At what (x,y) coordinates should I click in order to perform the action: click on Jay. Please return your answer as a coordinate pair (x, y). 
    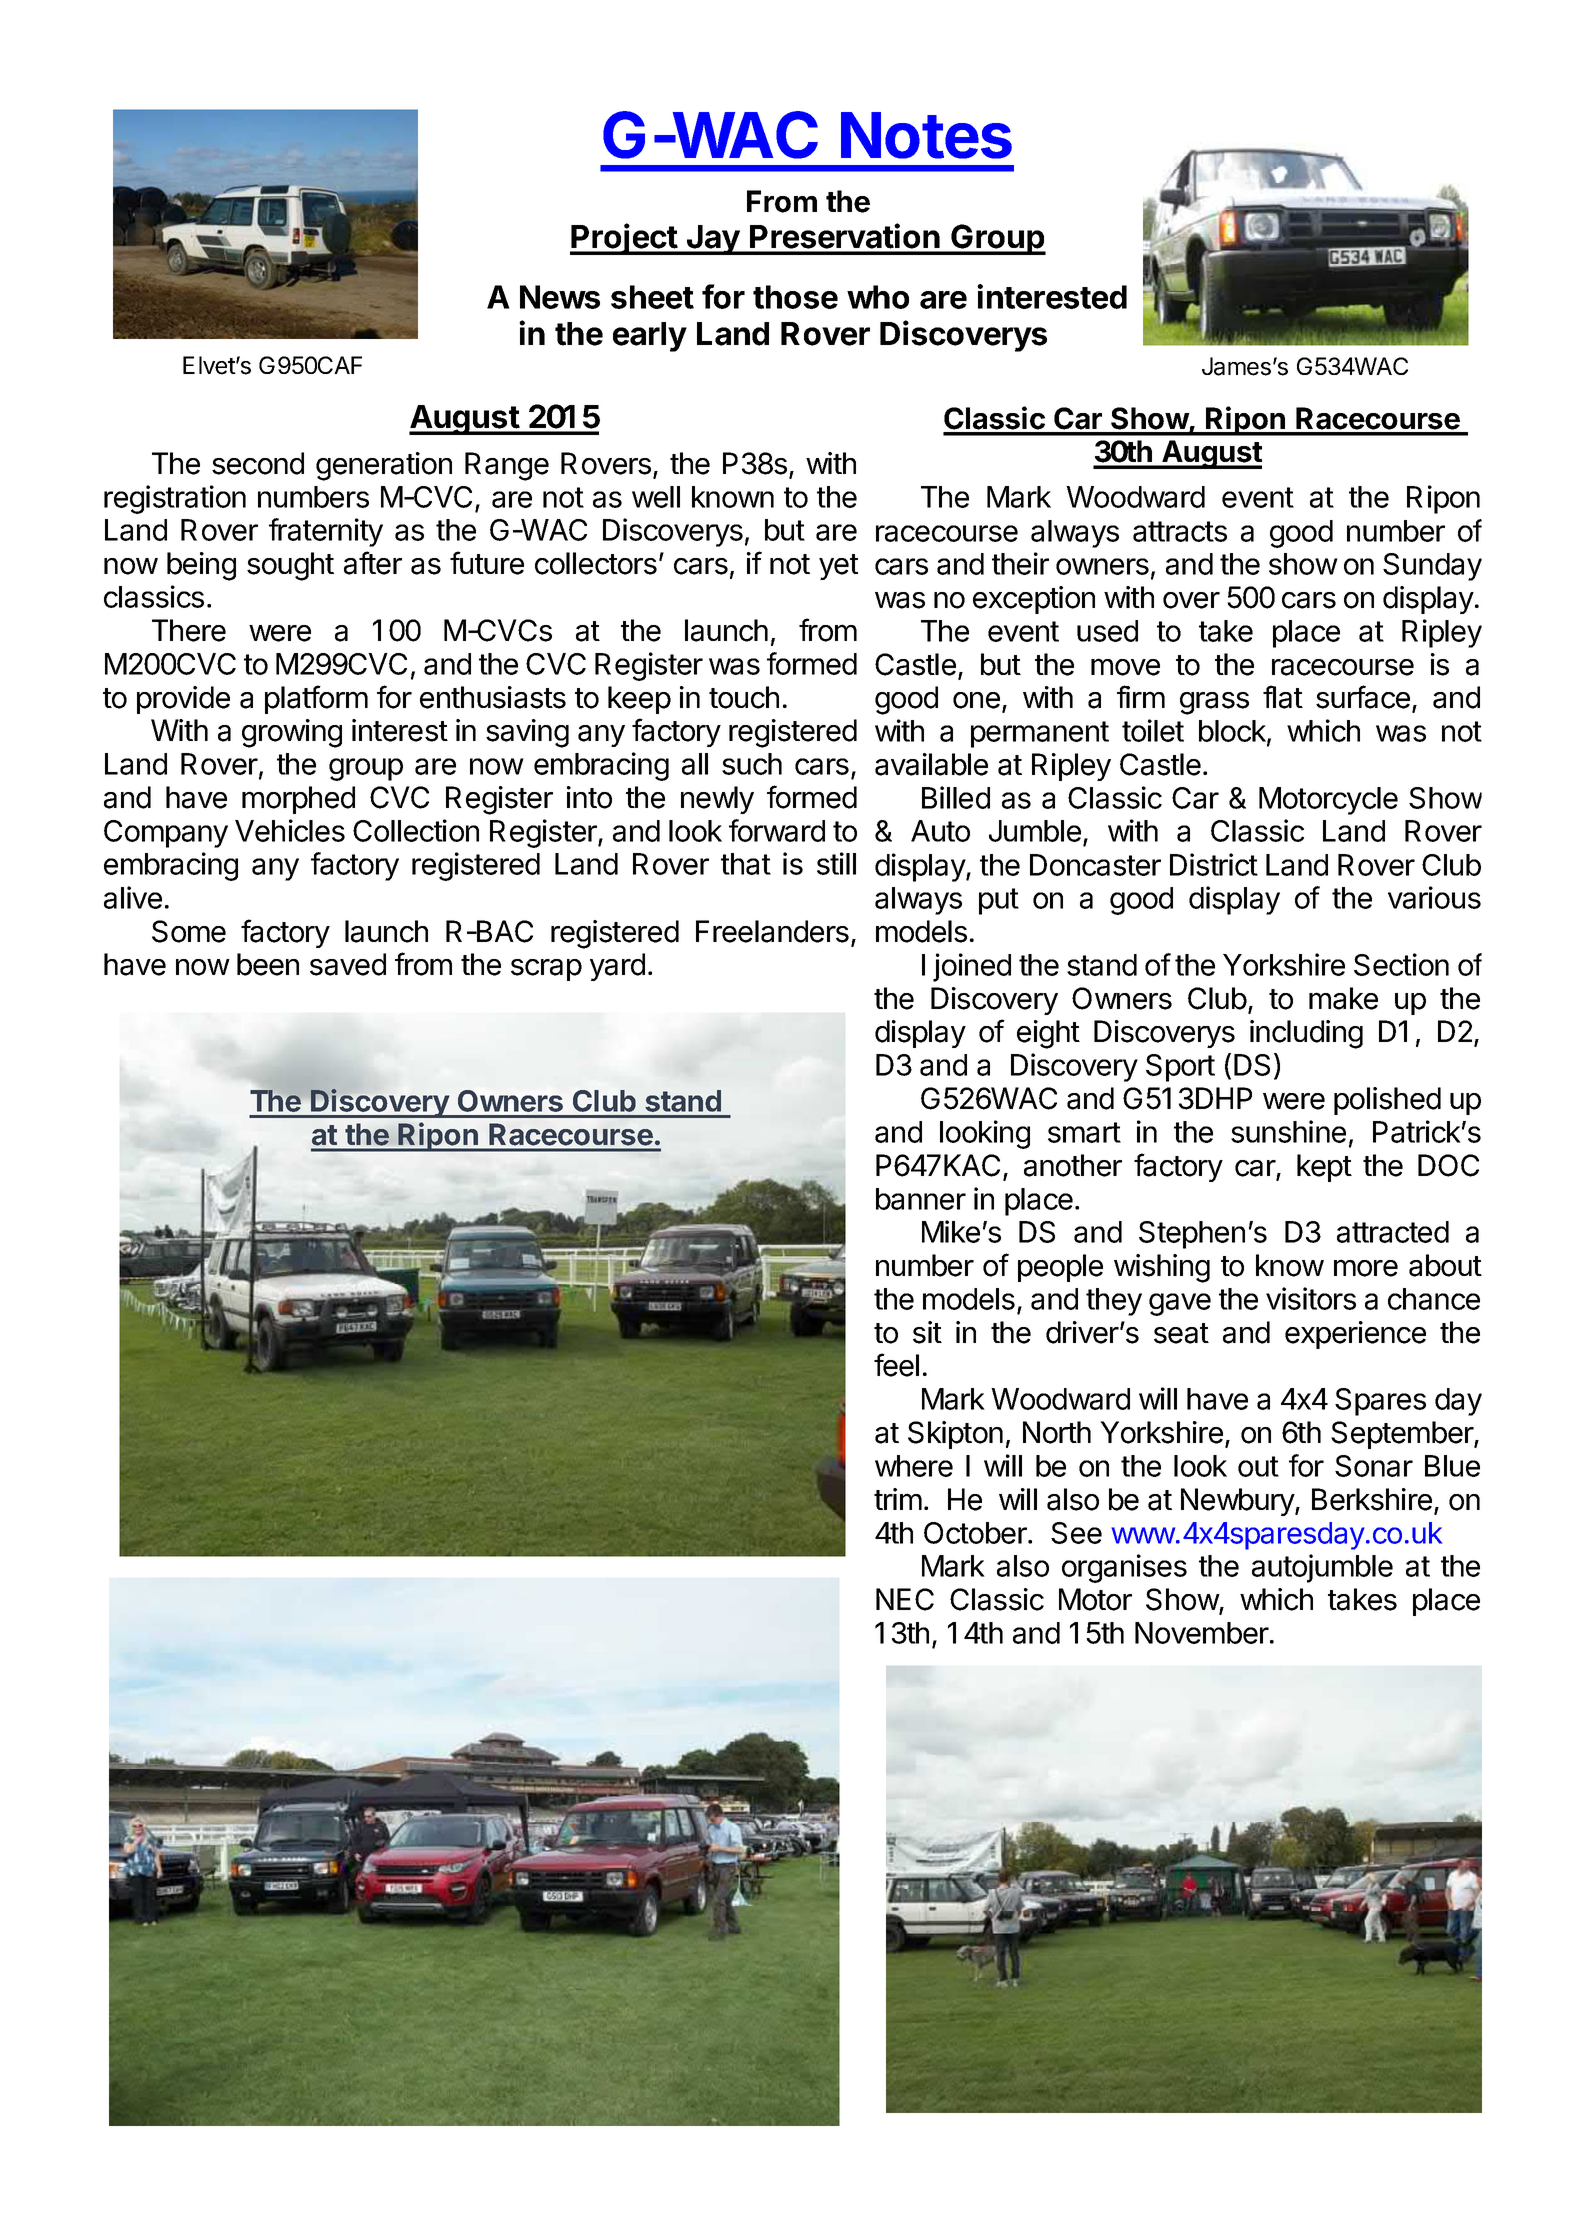
    Looking at the image, I should click on (712, 240).
